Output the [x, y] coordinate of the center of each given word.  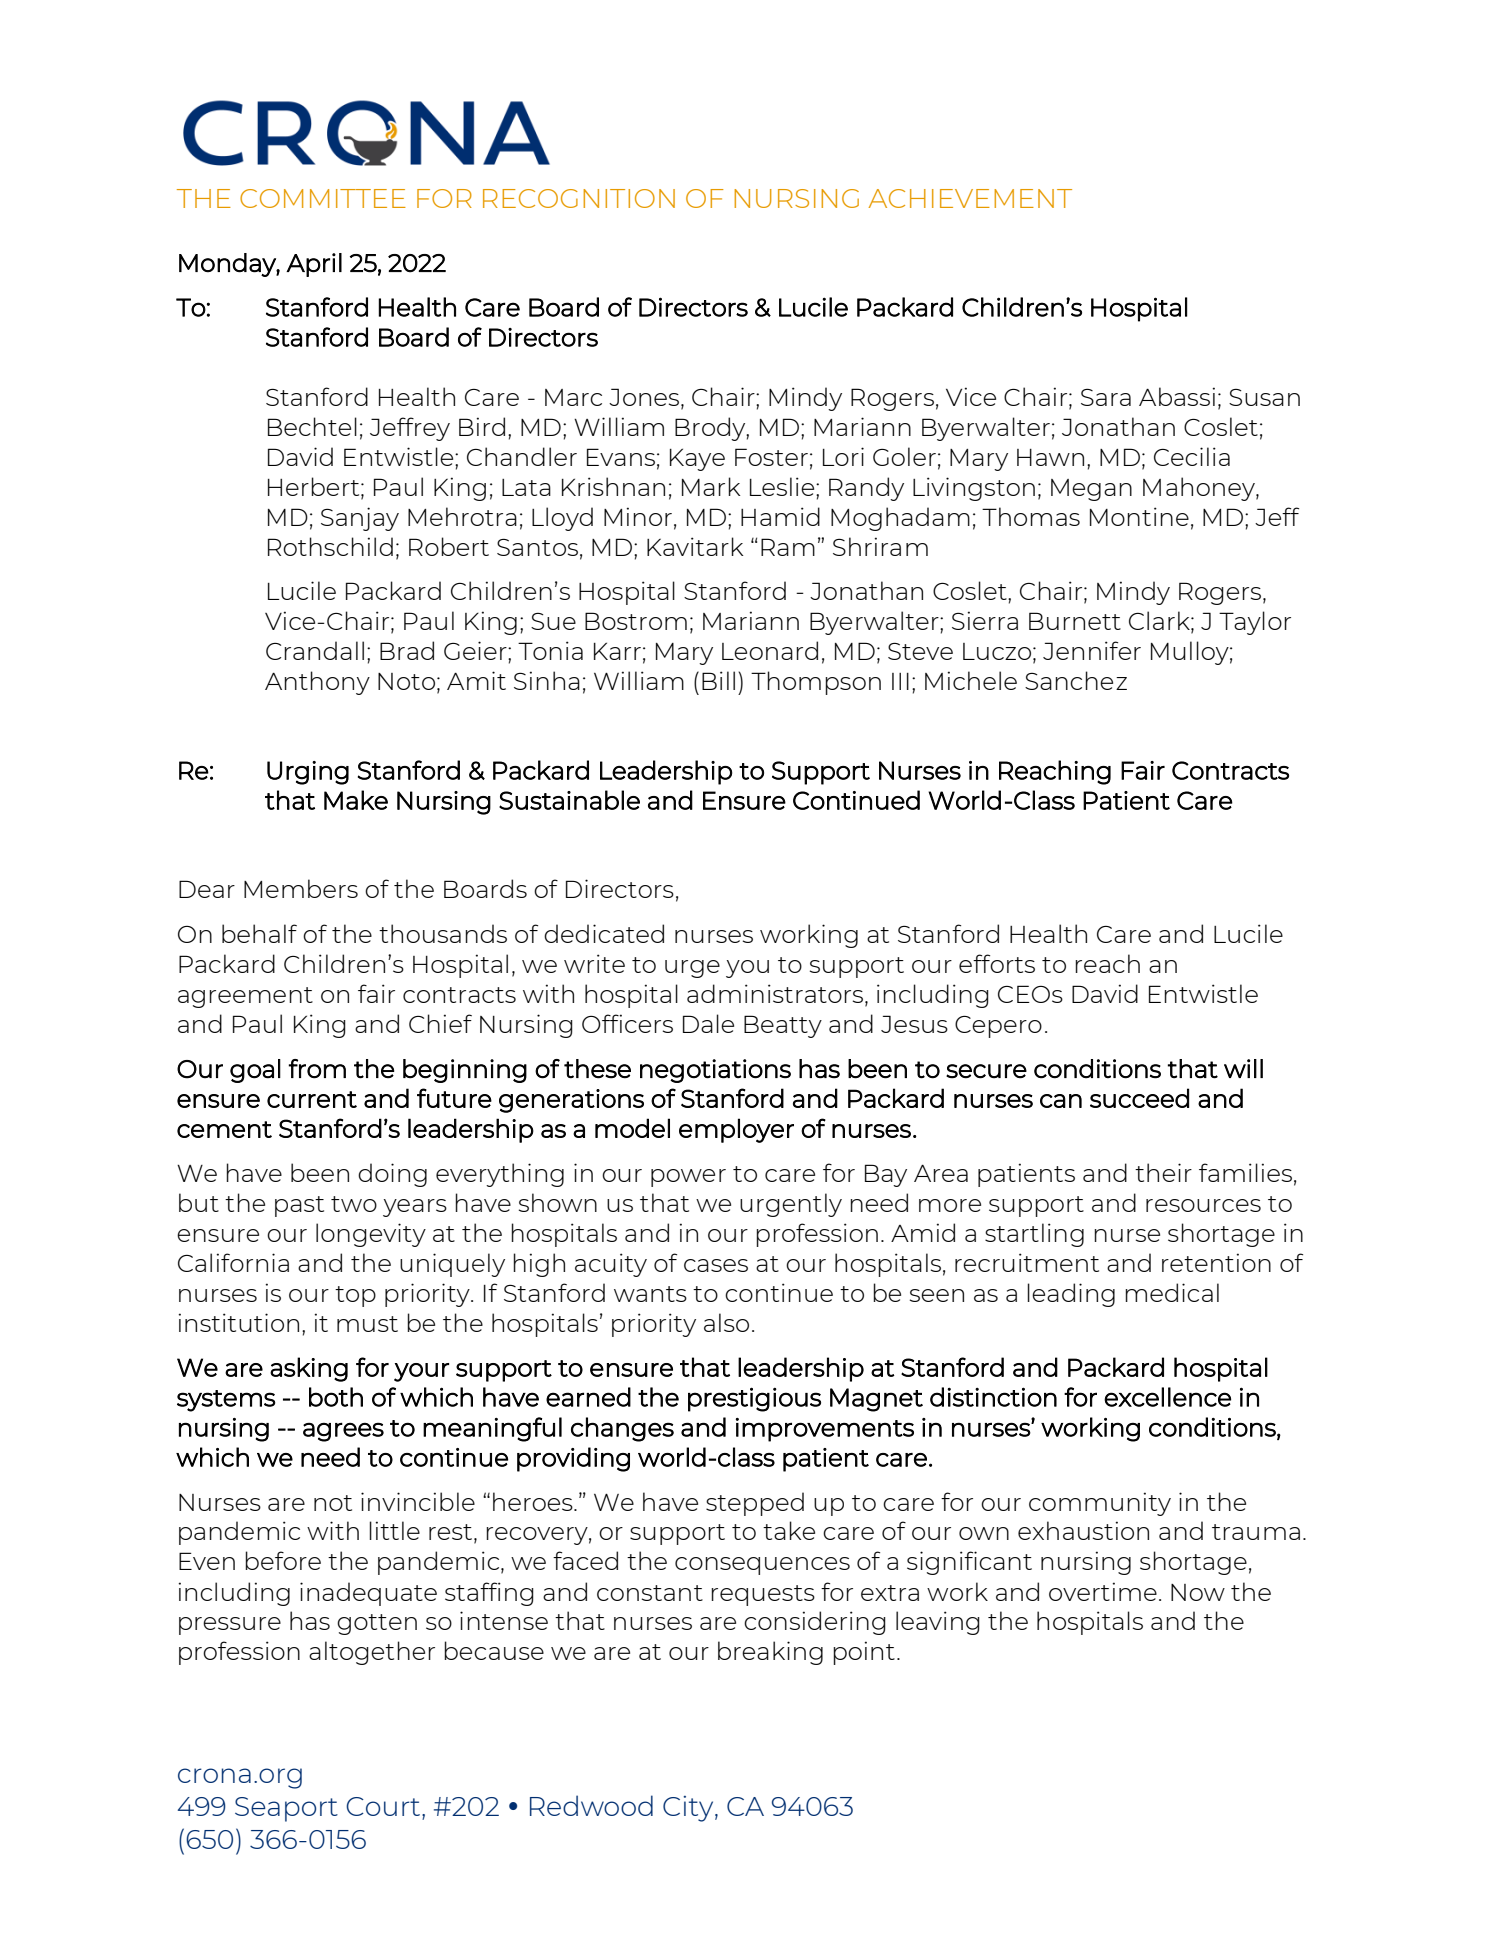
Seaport [286, 1809]
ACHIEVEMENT [970, 198]
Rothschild [330, 546]
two [354, 1204]
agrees [343, 1432]
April [314, 265]
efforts [997, 963]
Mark [711, 486]
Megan [1091, 490]
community [1100, 1504]
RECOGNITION [579, 198]
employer [736, 1130]
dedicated [604, 933]
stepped [755, 1504]
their [1163, 1172]
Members [301, 888]
